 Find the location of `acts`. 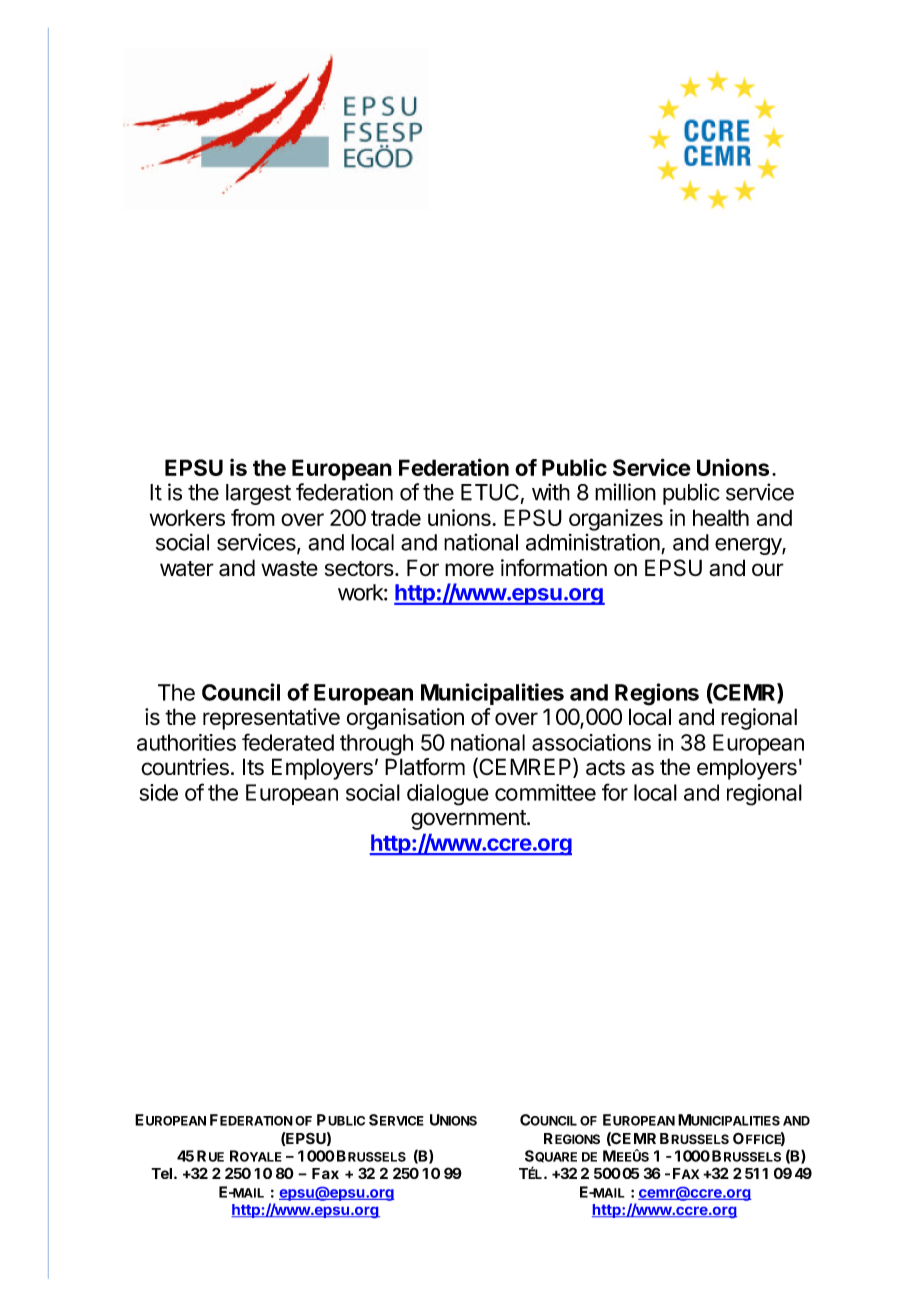

acts is located at coordinates (605, 768).
